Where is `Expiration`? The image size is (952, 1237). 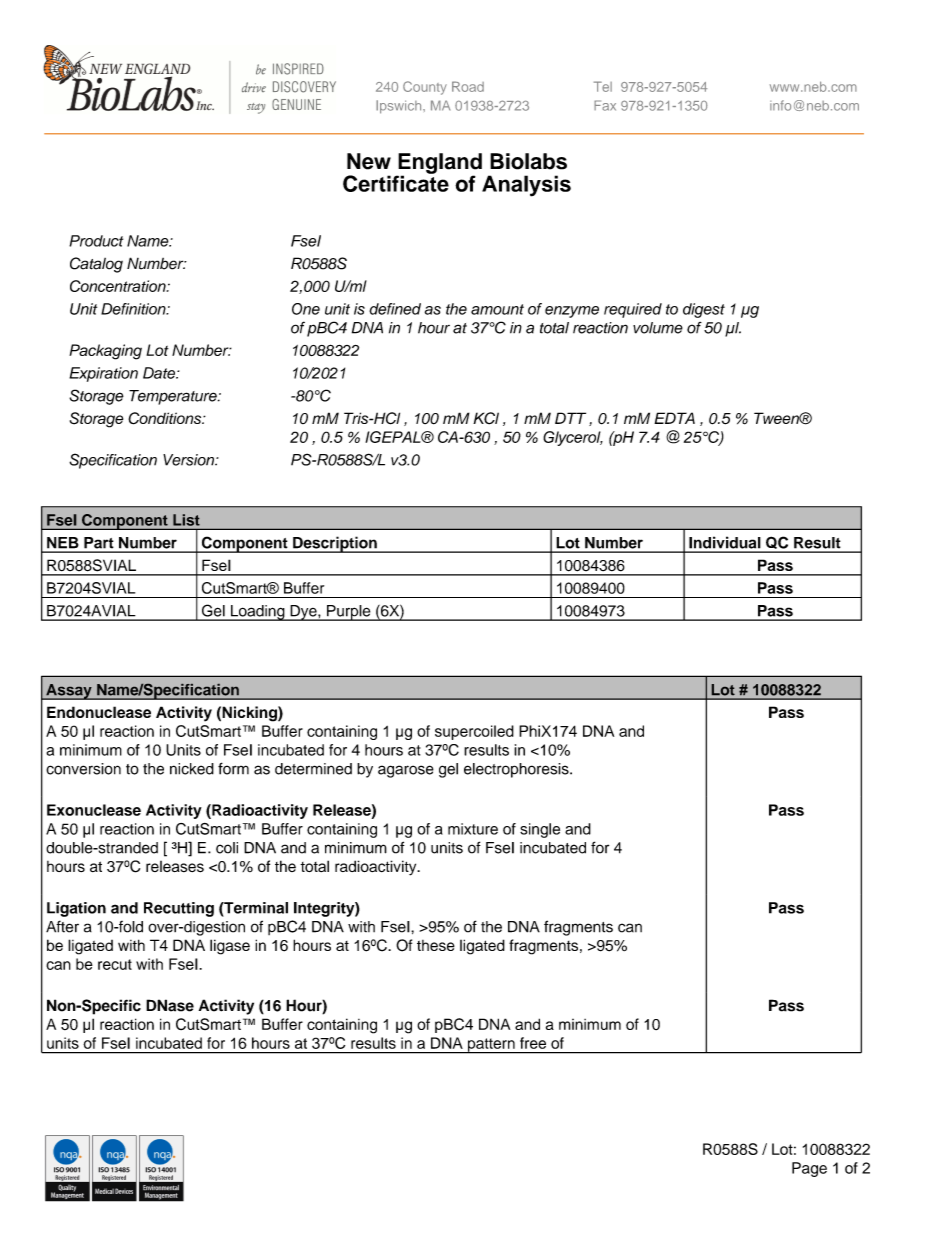 Expiration is located at coordinates (103, 374).
